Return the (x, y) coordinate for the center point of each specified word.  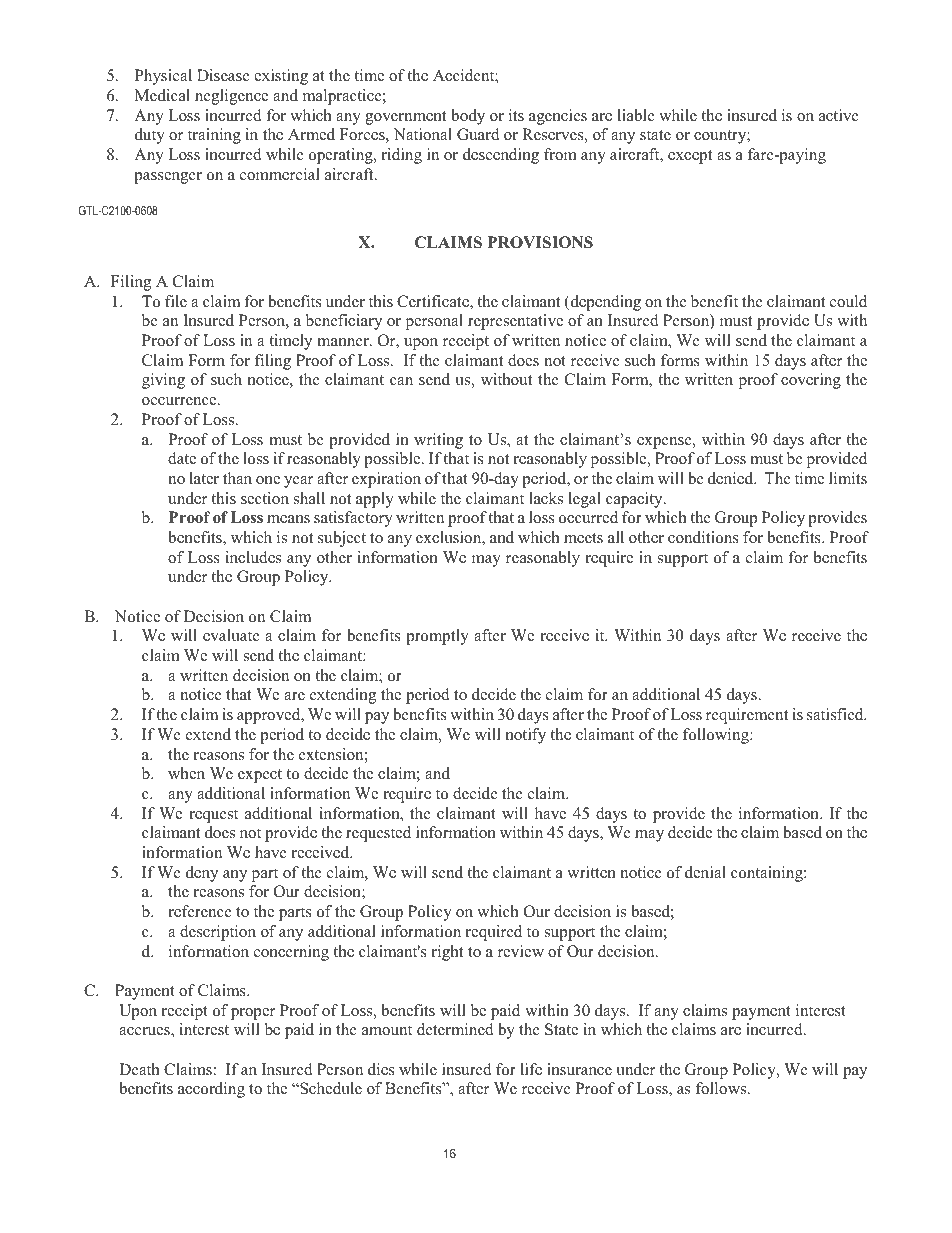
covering (811, 381)
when (186, 773)
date (182, 458)
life (531, 1069)
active (839, 115)
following (717, 736)
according (211, 1090)
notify (526, 736)
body (468, 117)
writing (438, 441)
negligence (231, 97)
